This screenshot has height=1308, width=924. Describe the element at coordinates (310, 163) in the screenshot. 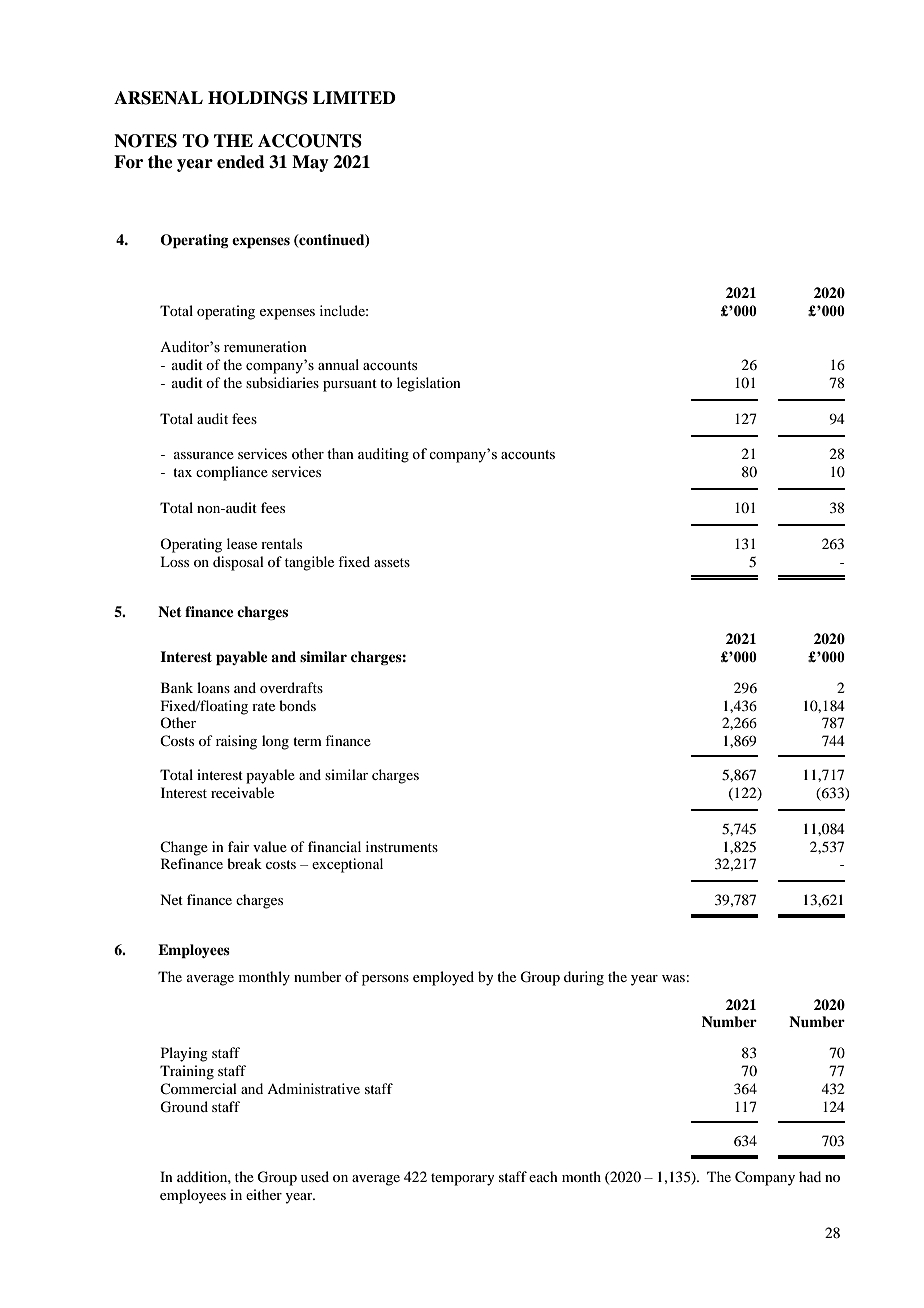

I see `May` at that location.
